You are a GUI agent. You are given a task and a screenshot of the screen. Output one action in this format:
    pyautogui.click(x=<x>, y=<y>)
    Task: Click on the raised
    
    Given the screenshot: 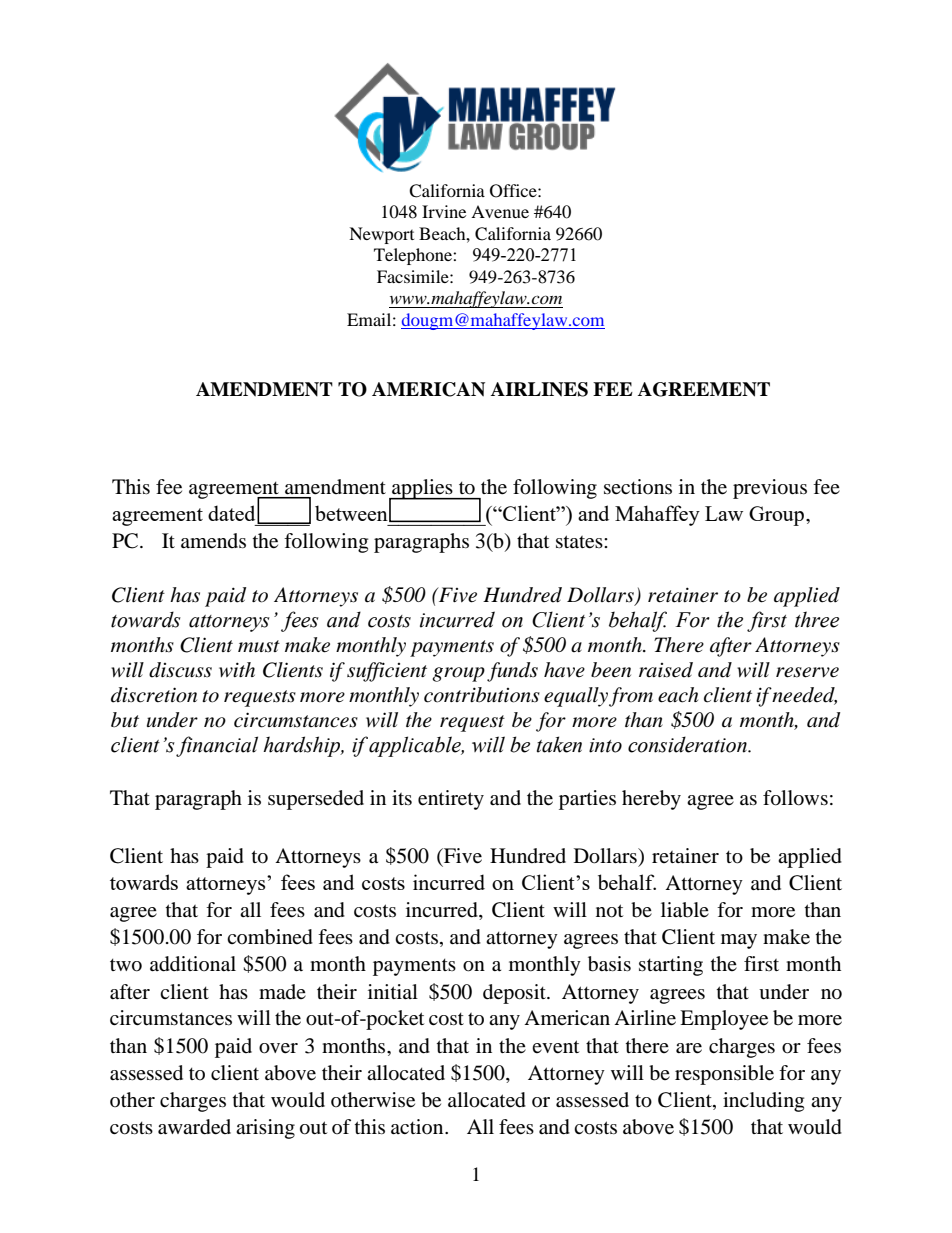 What is the action you would take?
    pyautogui.click(x=666, y=670)
